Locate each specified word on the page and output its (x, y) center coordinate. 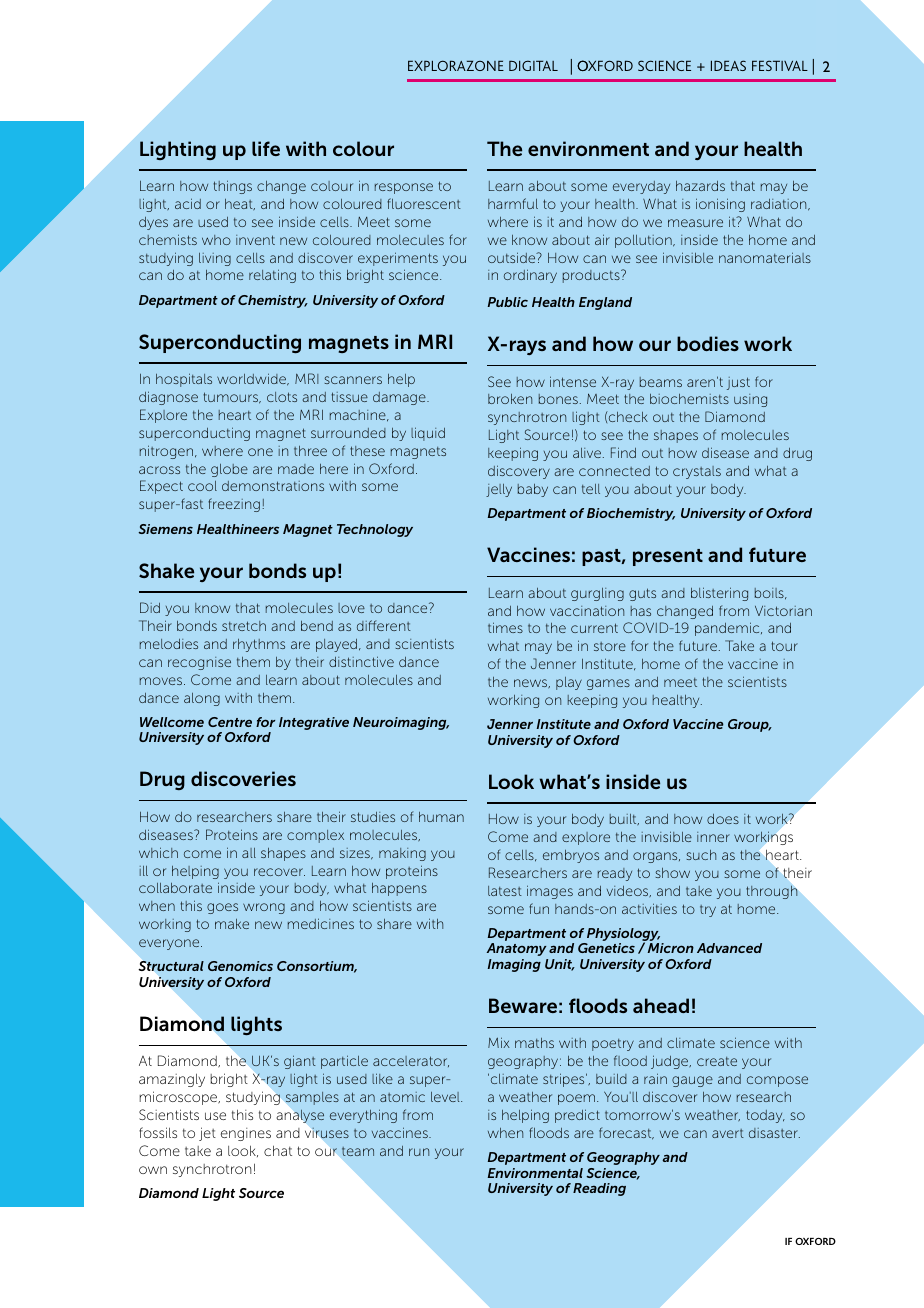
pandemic (728, 629)
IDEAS (728, 65)
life (266, 148)
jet (207, 1134)
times (505, 627)
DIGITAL (533, 65)
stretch (244, 626)
